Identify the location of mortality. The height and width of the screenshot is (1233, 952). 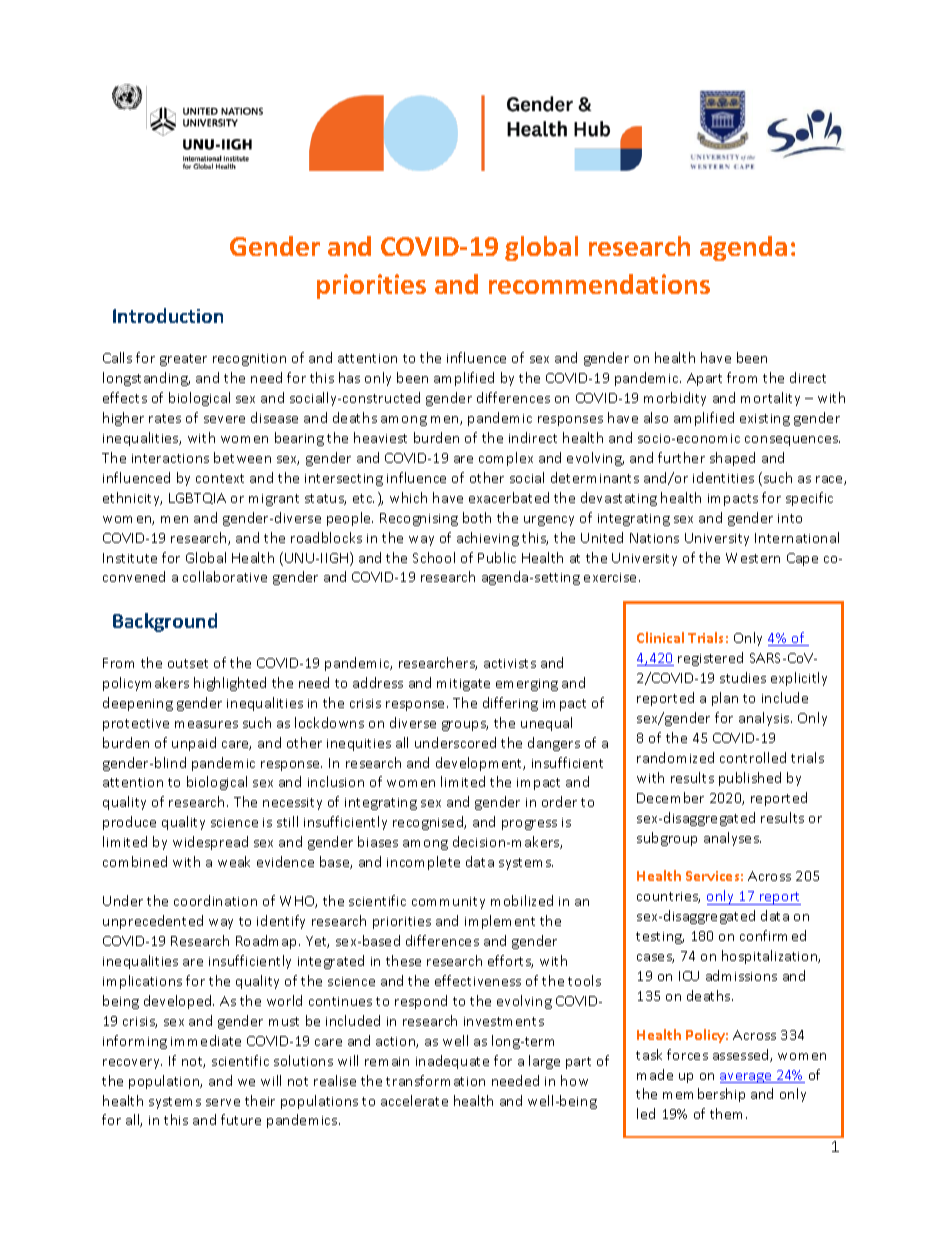
(770, 399).
